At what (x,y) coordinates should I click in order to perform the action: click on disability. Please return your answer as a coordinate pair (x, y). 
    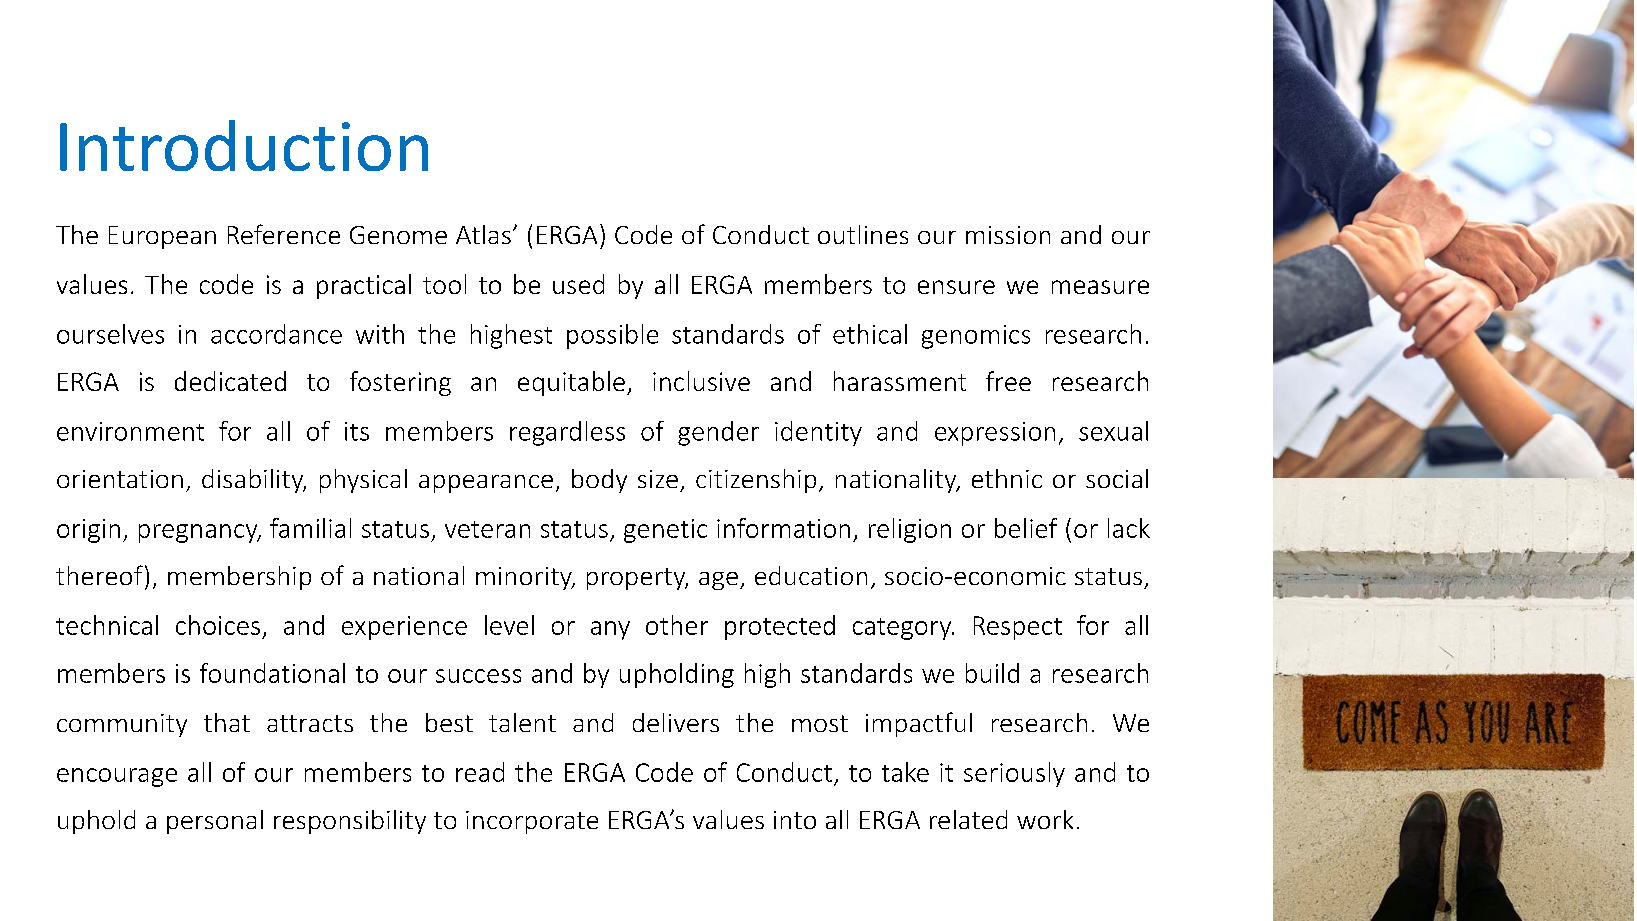
    Looking at the image, I should click on (254, 481).
